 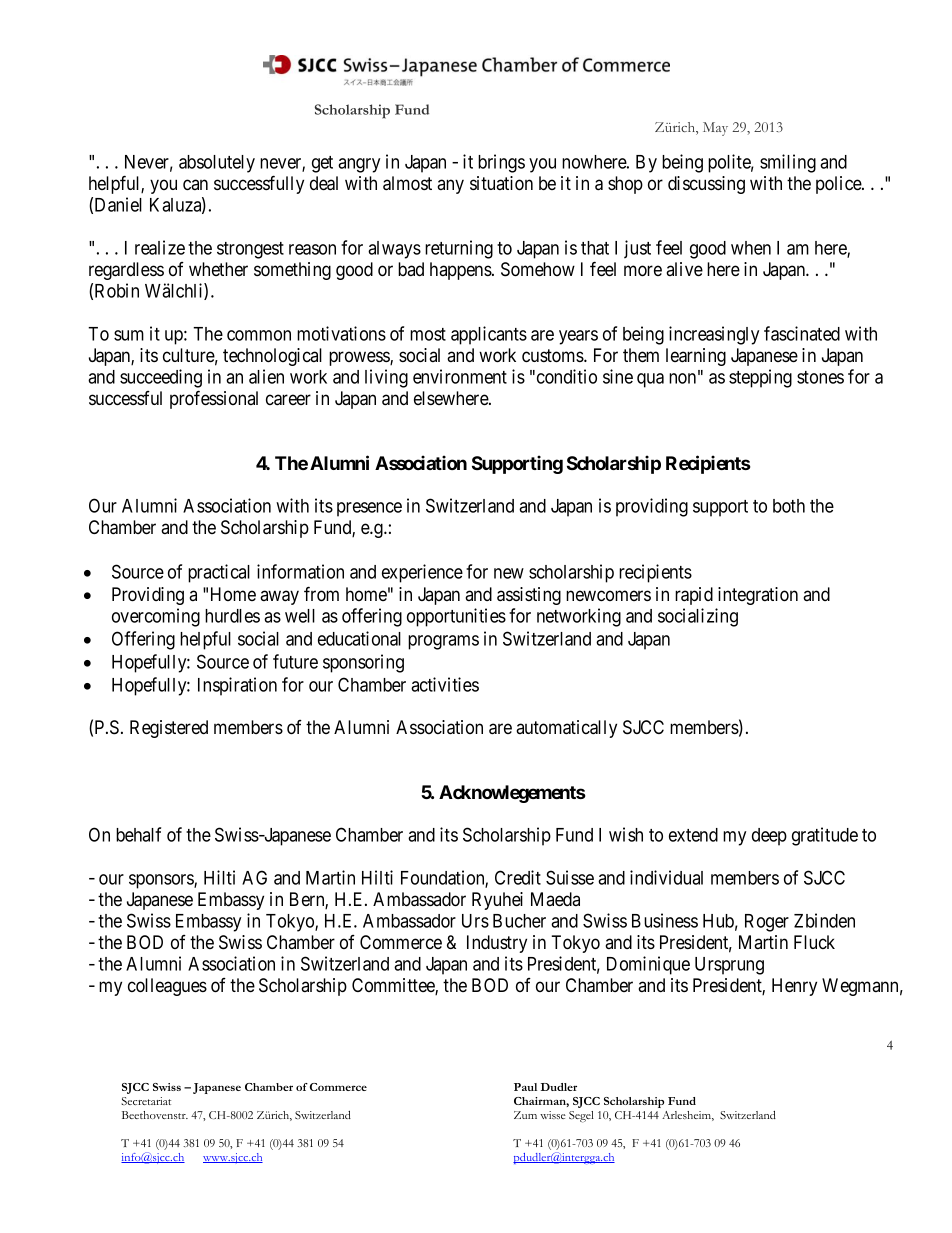 I want to click on brings, so click(x=501, y=163).
